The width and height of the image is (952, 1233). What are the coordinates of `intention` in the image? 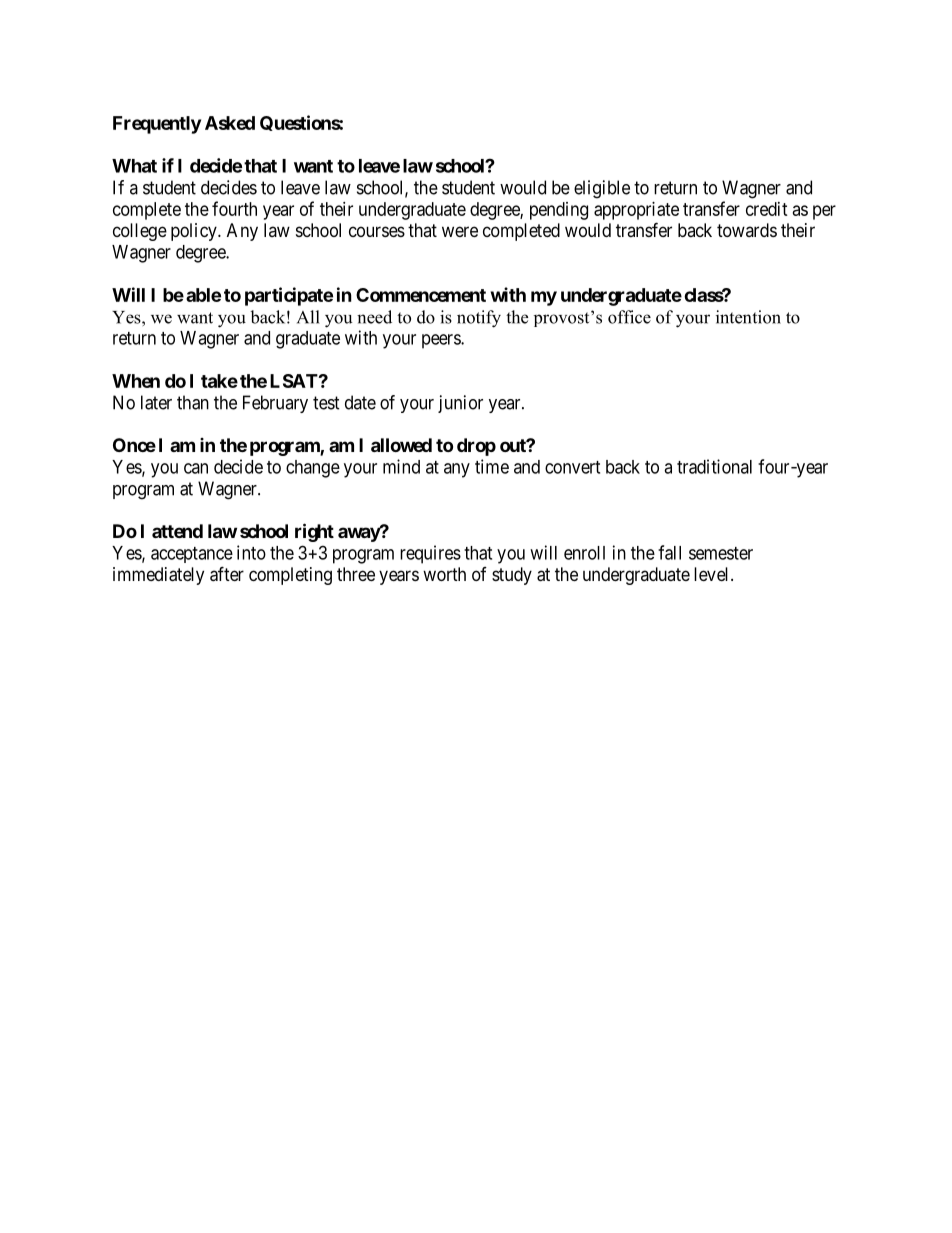 It's located at (748, 317).
